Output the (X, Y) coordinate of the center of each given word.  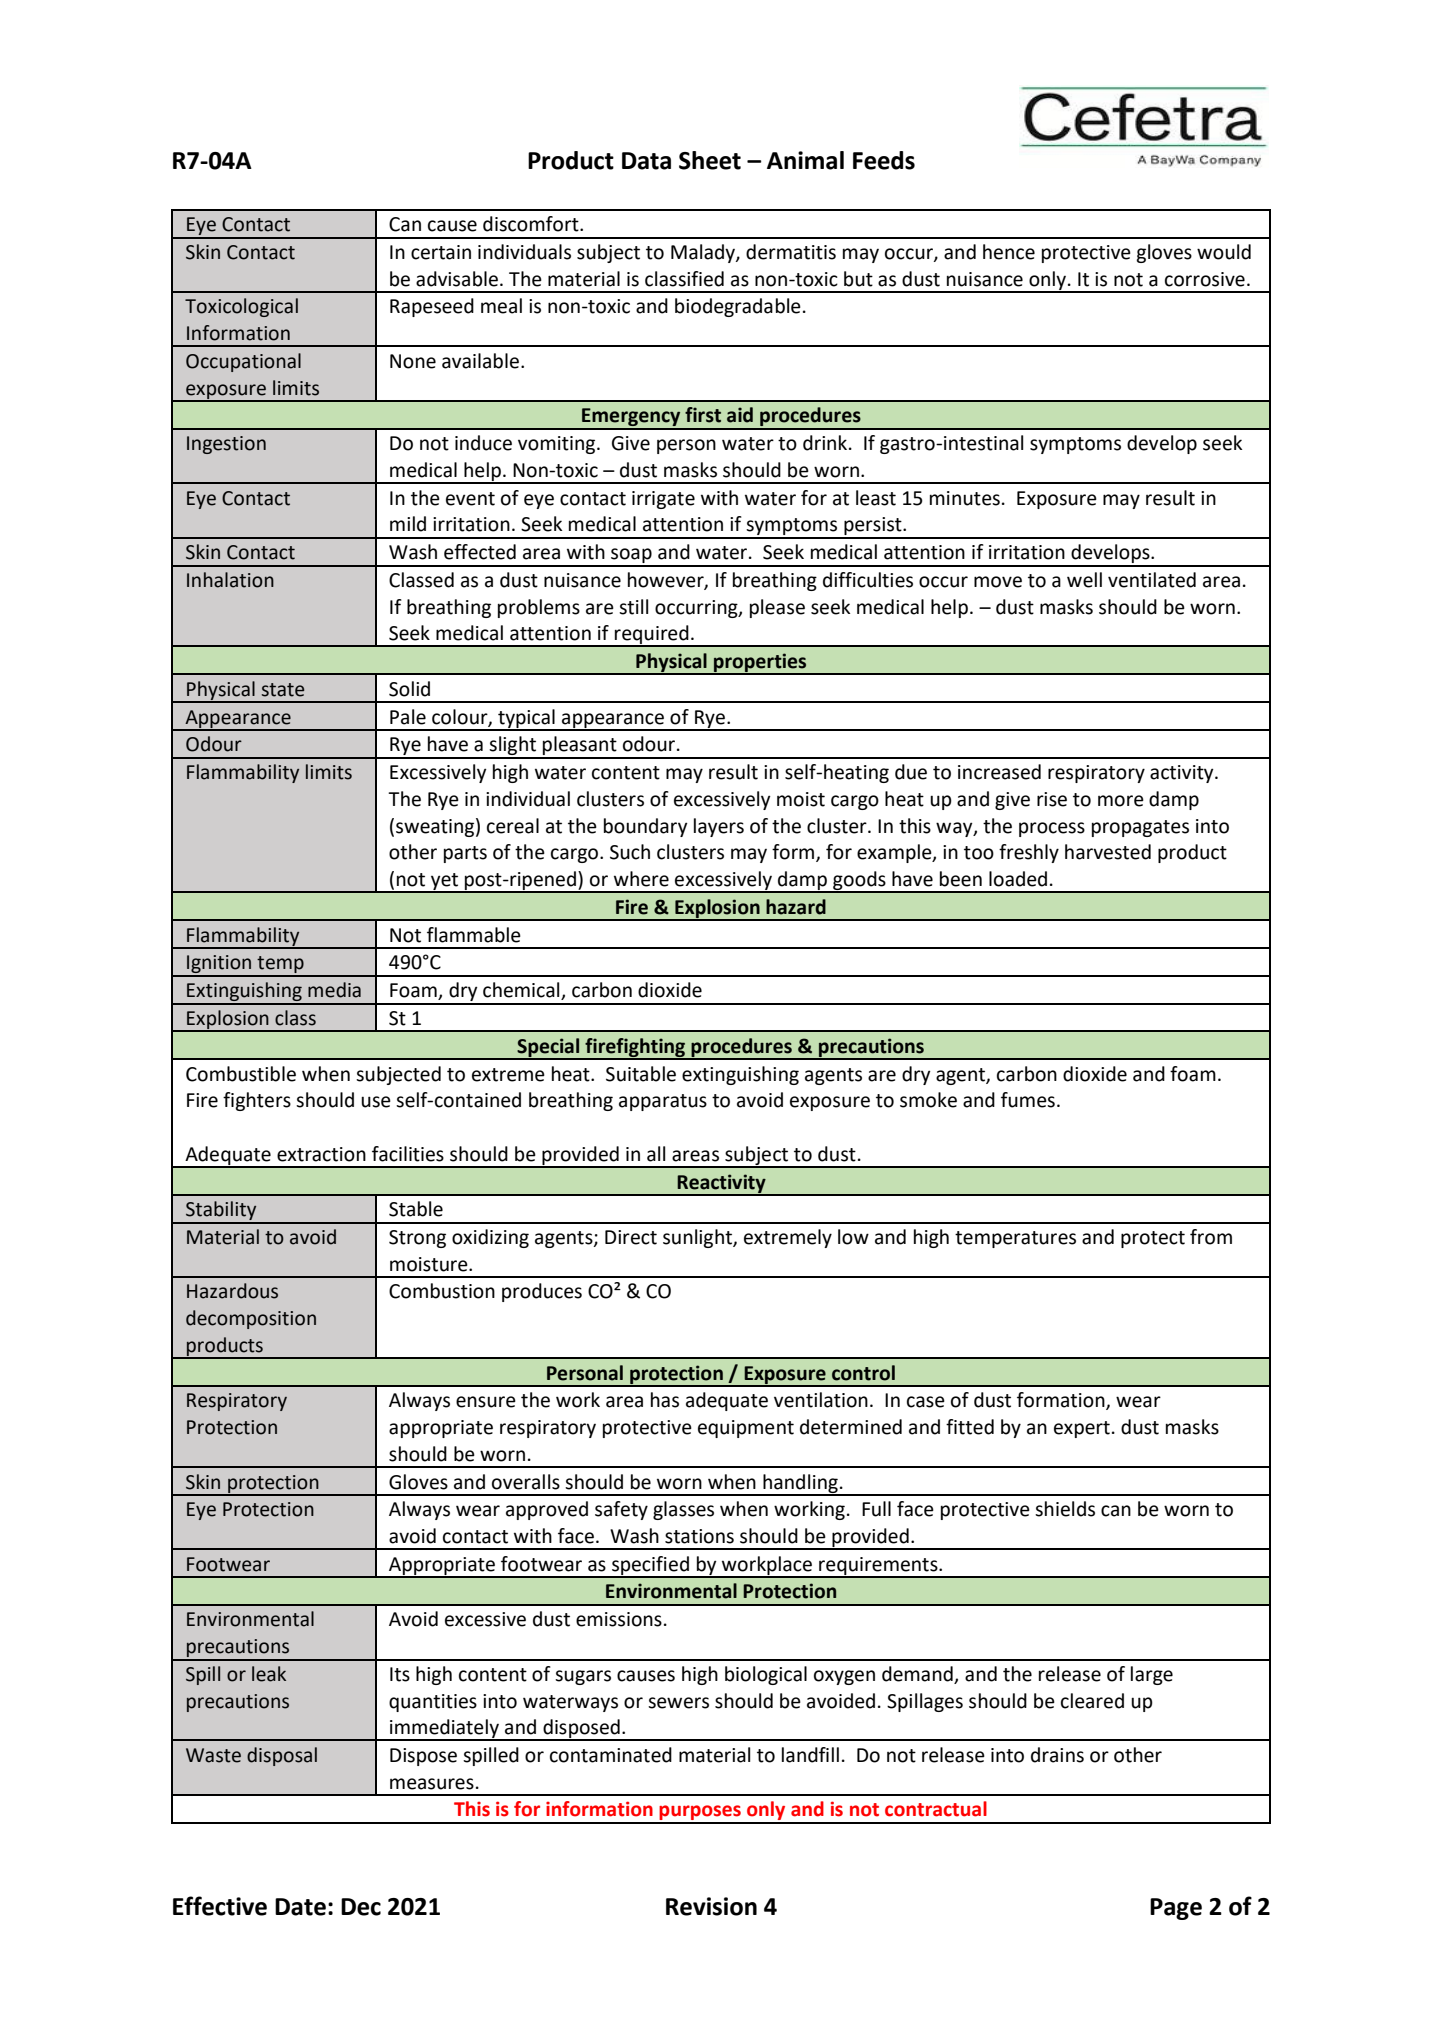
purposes (700, 1814)
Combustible (241, 1074)
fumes (1028, 1100)
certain (441, 252)
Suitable (641, 1074)
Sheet (710, 160)
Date (300, 1907)
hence (1009, 252)
